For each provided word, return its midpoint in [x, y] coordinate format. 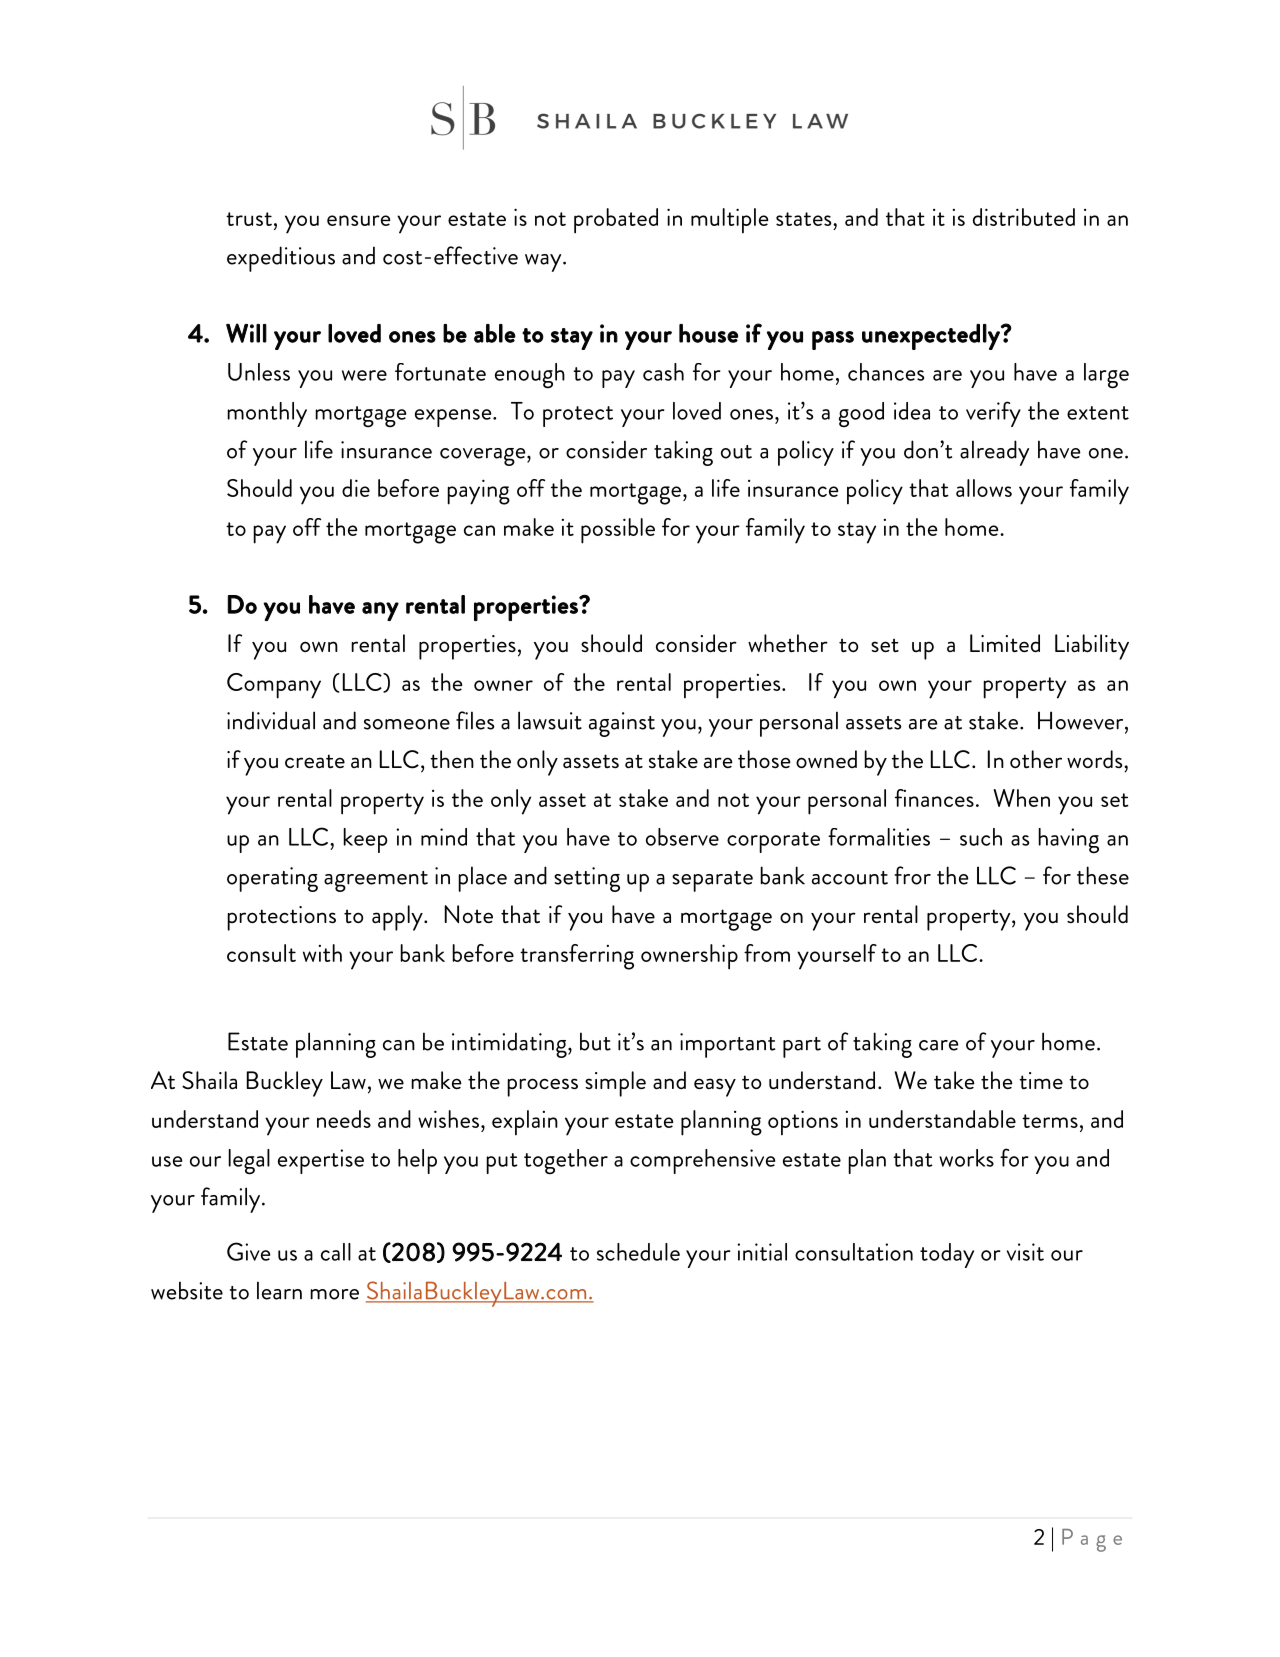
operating [272, 879]
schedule [638, 1252]
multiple [729, 220]
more [334, 1294]
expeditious [281, 259]
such [981, 837]
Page [1092, 1540]
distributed [1024, 217]
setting [587, 879]
